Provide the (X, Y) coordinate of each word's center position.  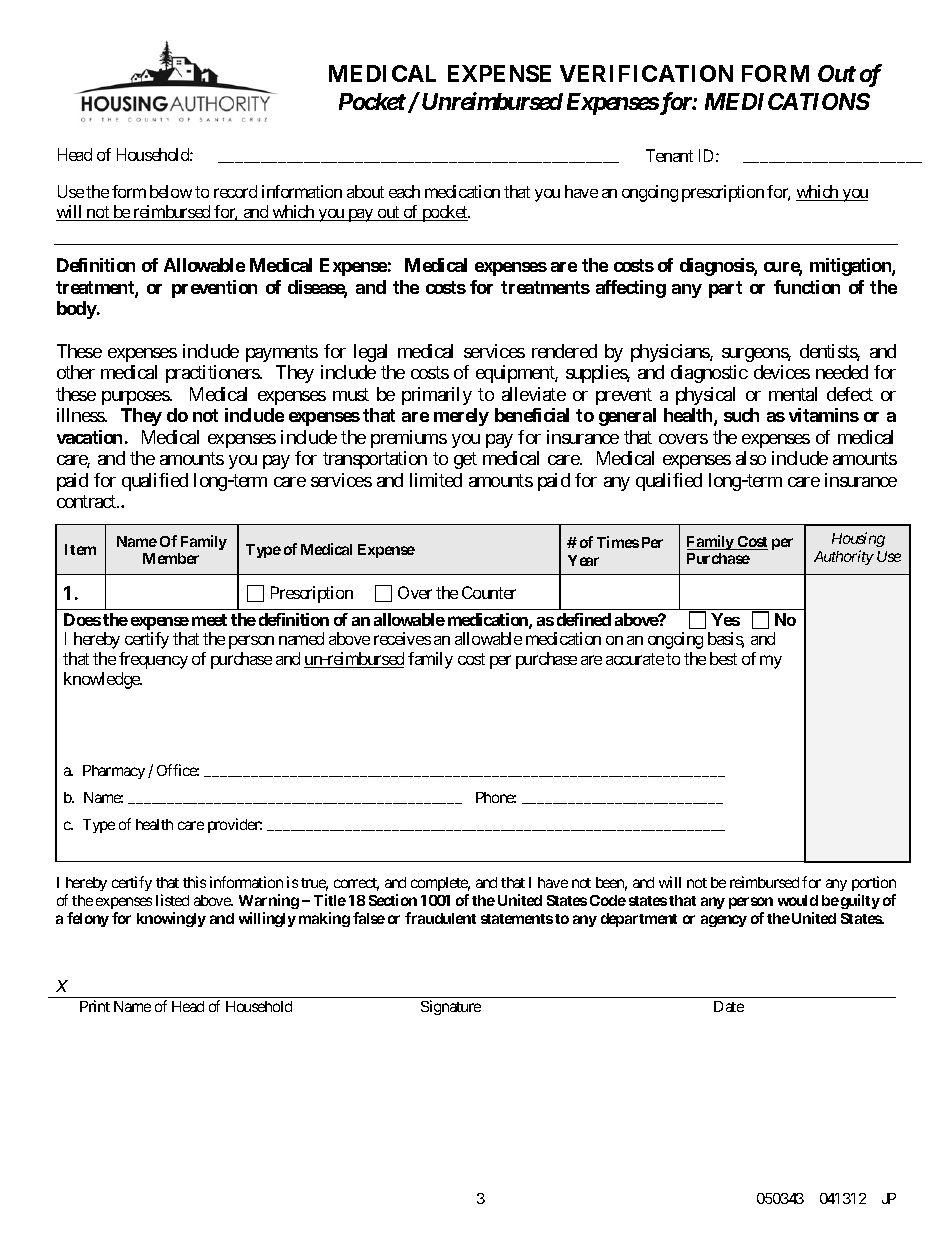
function (807, 287)
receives (402, 638)
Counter (489, 592)
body (77, 310)
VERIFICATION (646, 73)
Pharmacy (114, 772)
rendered (564, 351)
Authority (844, 557)
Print (95, 1006)
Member (171, 558)
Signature (451, 1007)
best (723, 658)
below (171, 191)
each (404, 191)
